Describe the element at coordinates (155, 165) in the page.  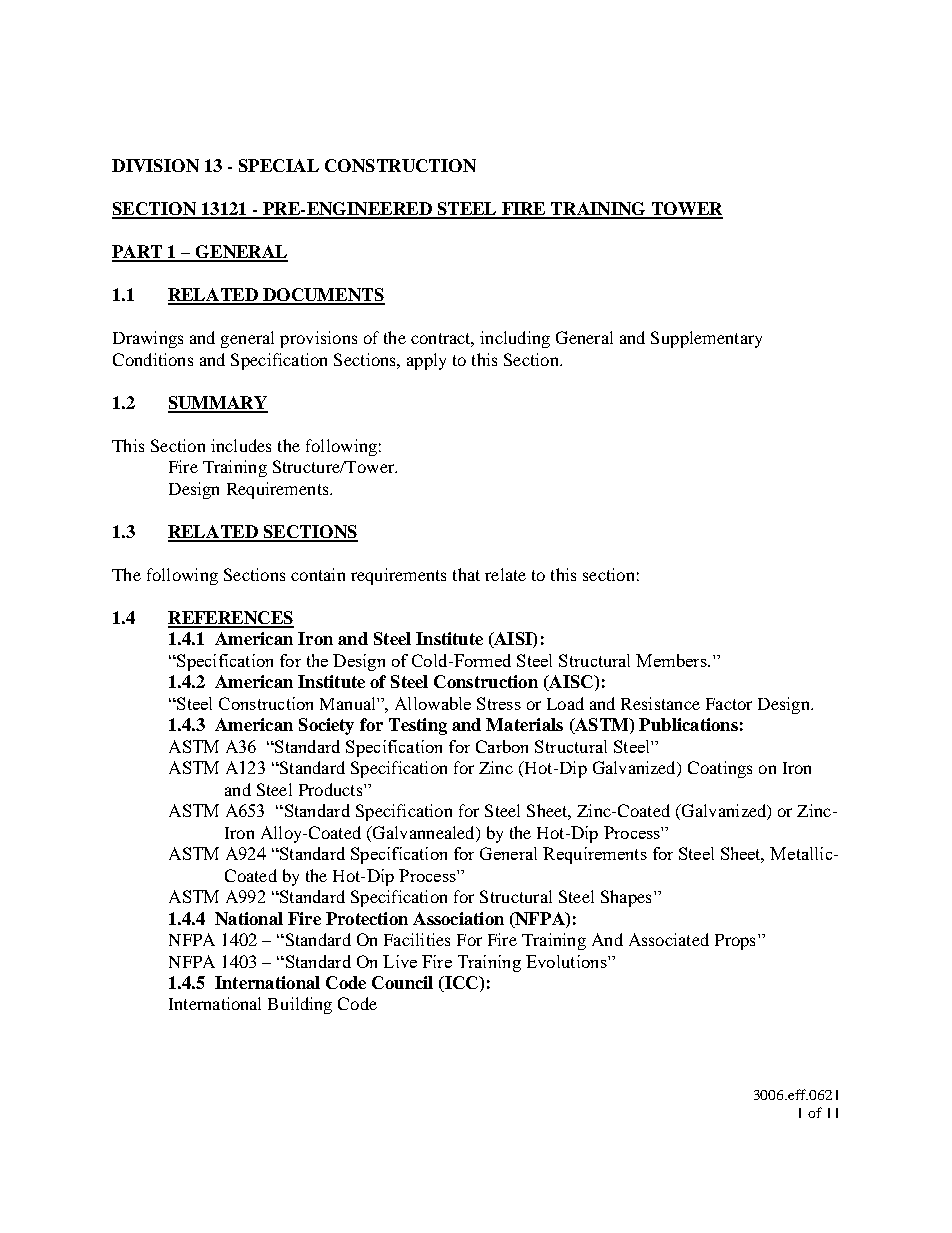
I see `DIVISION` at that location.
